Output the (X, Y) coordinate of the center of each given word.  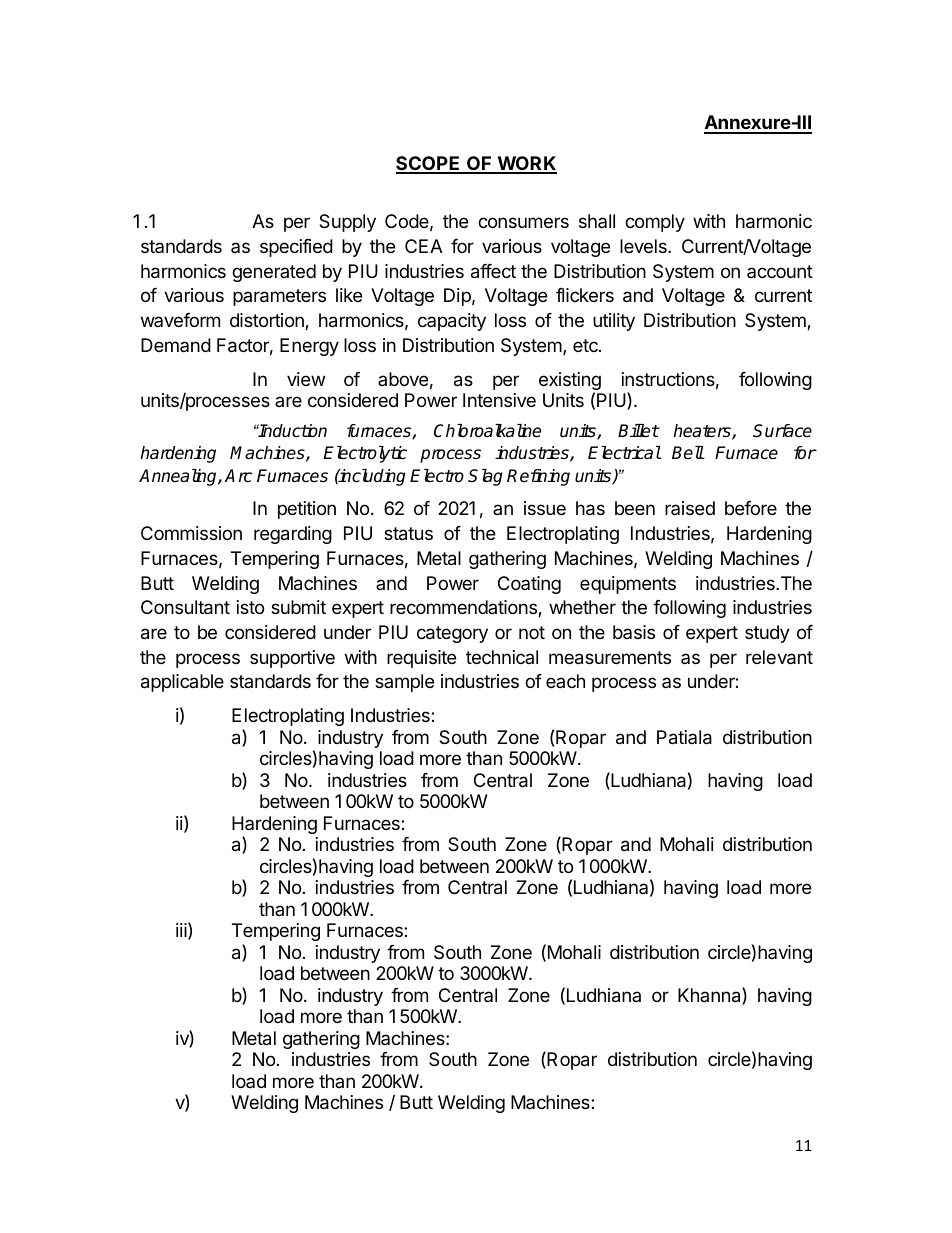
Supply (347, 223)
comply (655, 223)
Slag (485, 477)
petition (307, 510)
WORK (526, 164)
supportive (292, 659)
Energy (309, 347)
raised (690, 508)
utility (614, 322)
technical (502, 657)
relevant (779, 657)
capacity (452, 322)
